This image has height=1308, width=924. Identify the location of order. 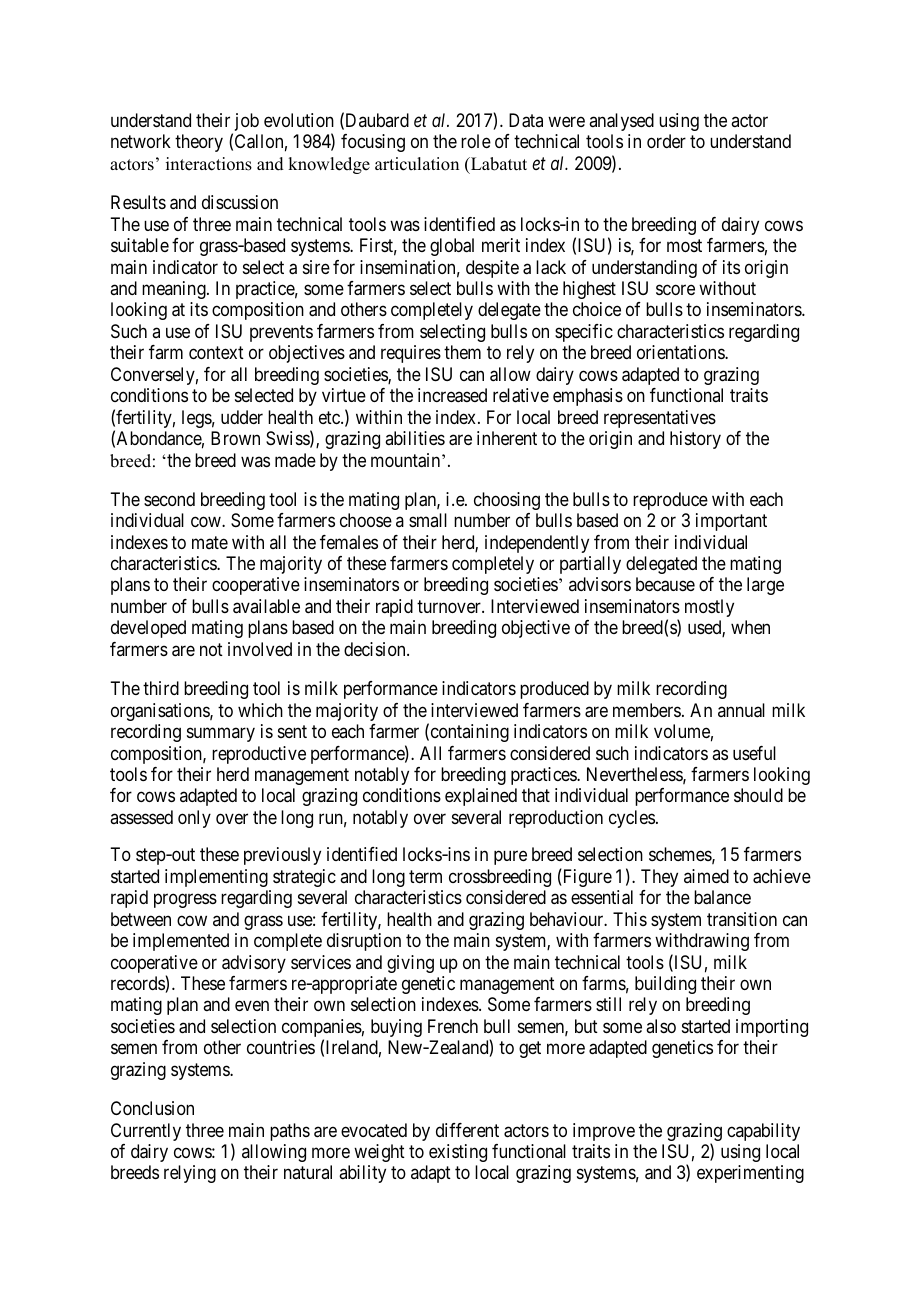
(666, 141).
